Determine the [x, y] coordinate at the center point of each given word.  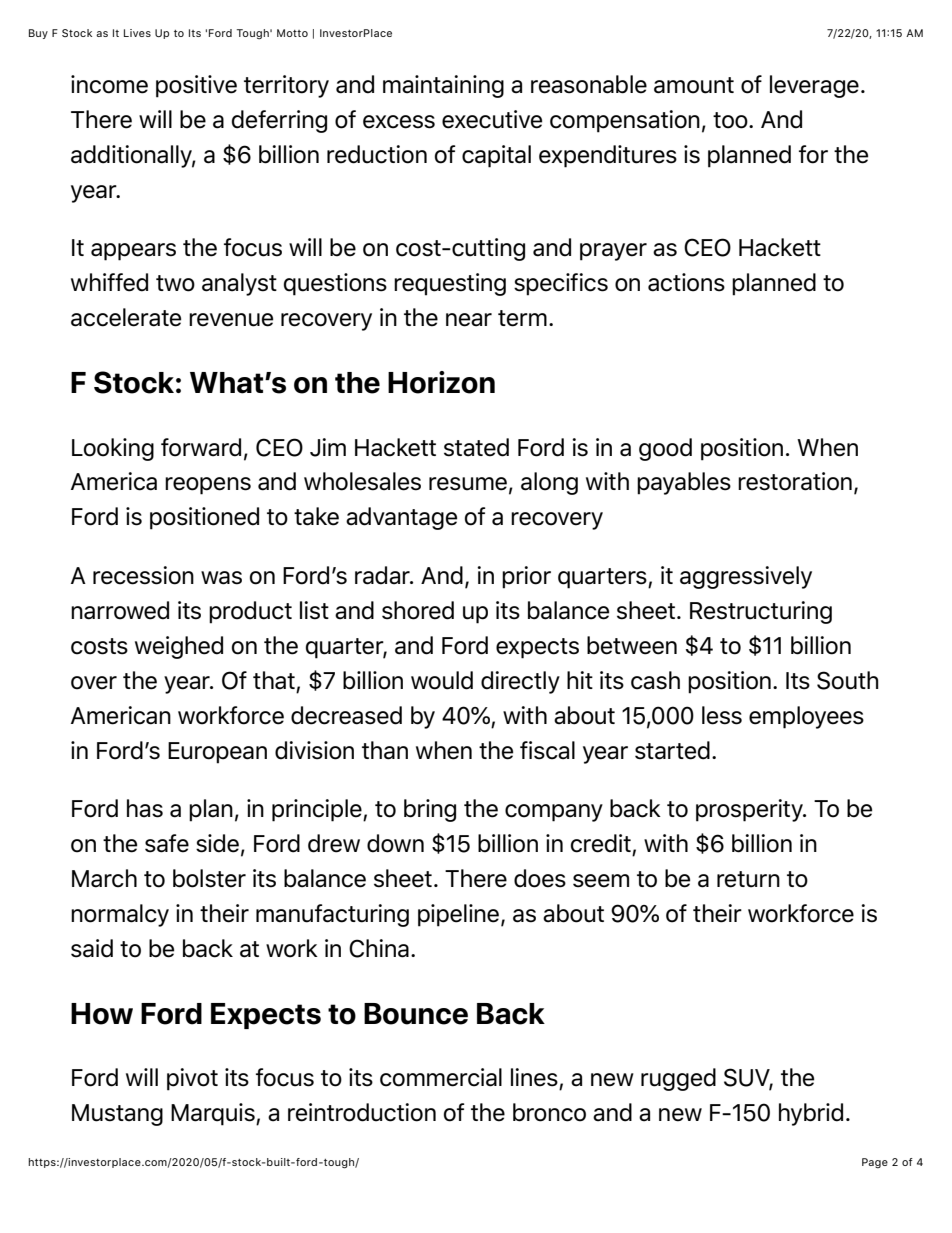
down [395, 843]
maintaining [443, 86]
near [469, 320]
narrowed [120, 610]
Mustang [117, 1115]
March [104, 878]
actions [686, 282]
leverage [814, 86]
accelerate [126, 317]
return [748, 879]
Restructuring [761, 612]
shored [418, 610]
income [109, 84]
